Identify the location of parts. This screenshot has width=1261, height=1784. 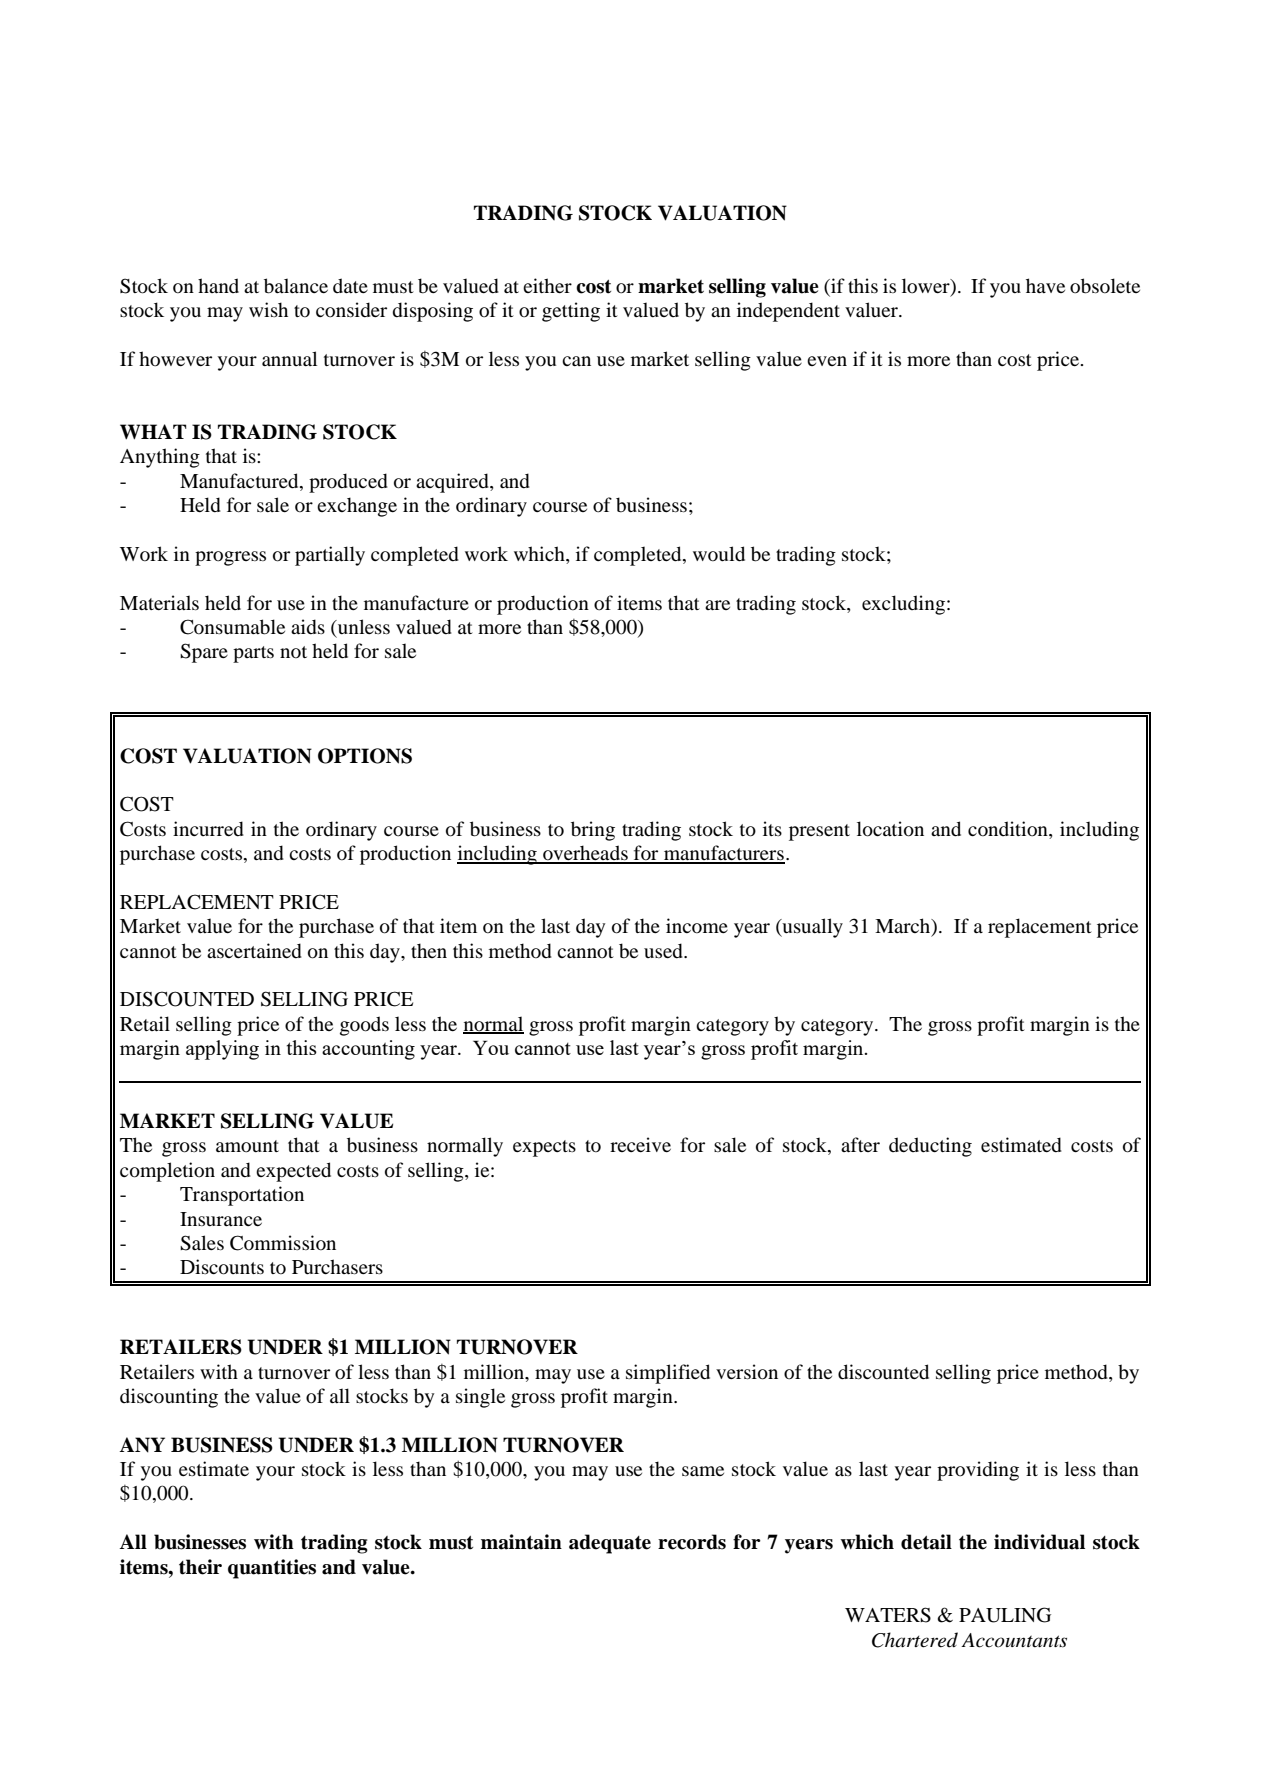
(253, 654).
